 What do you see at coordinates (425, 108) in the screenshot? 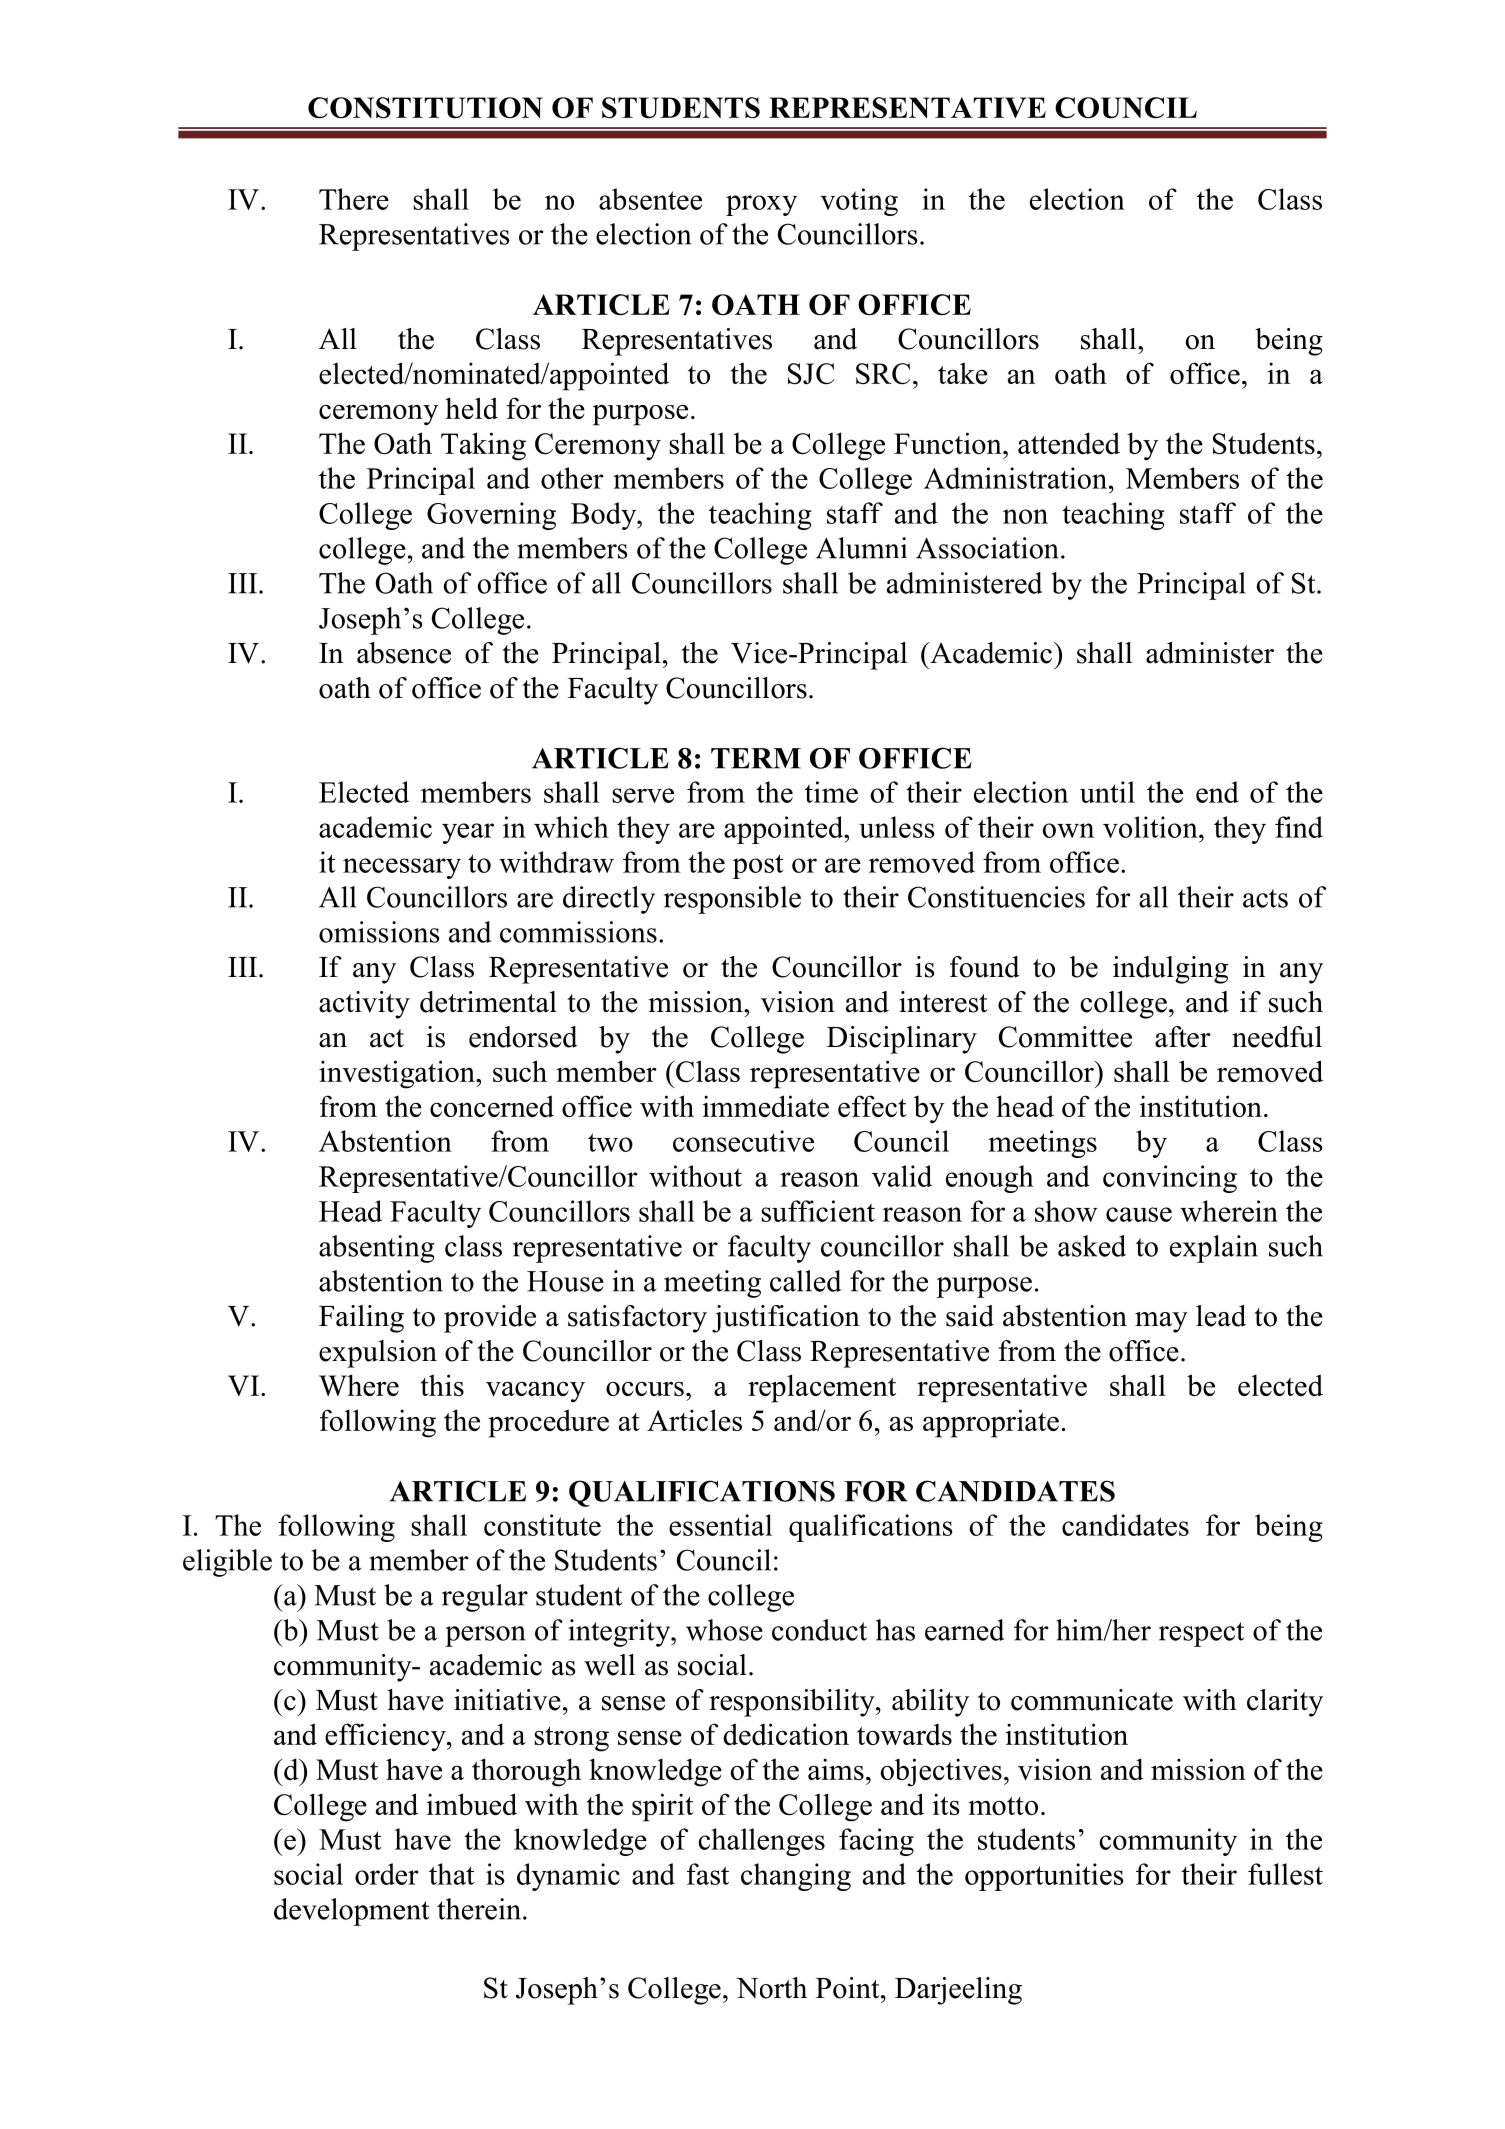
I see `CONSTITUTION` at bounding box center [425, 108].
